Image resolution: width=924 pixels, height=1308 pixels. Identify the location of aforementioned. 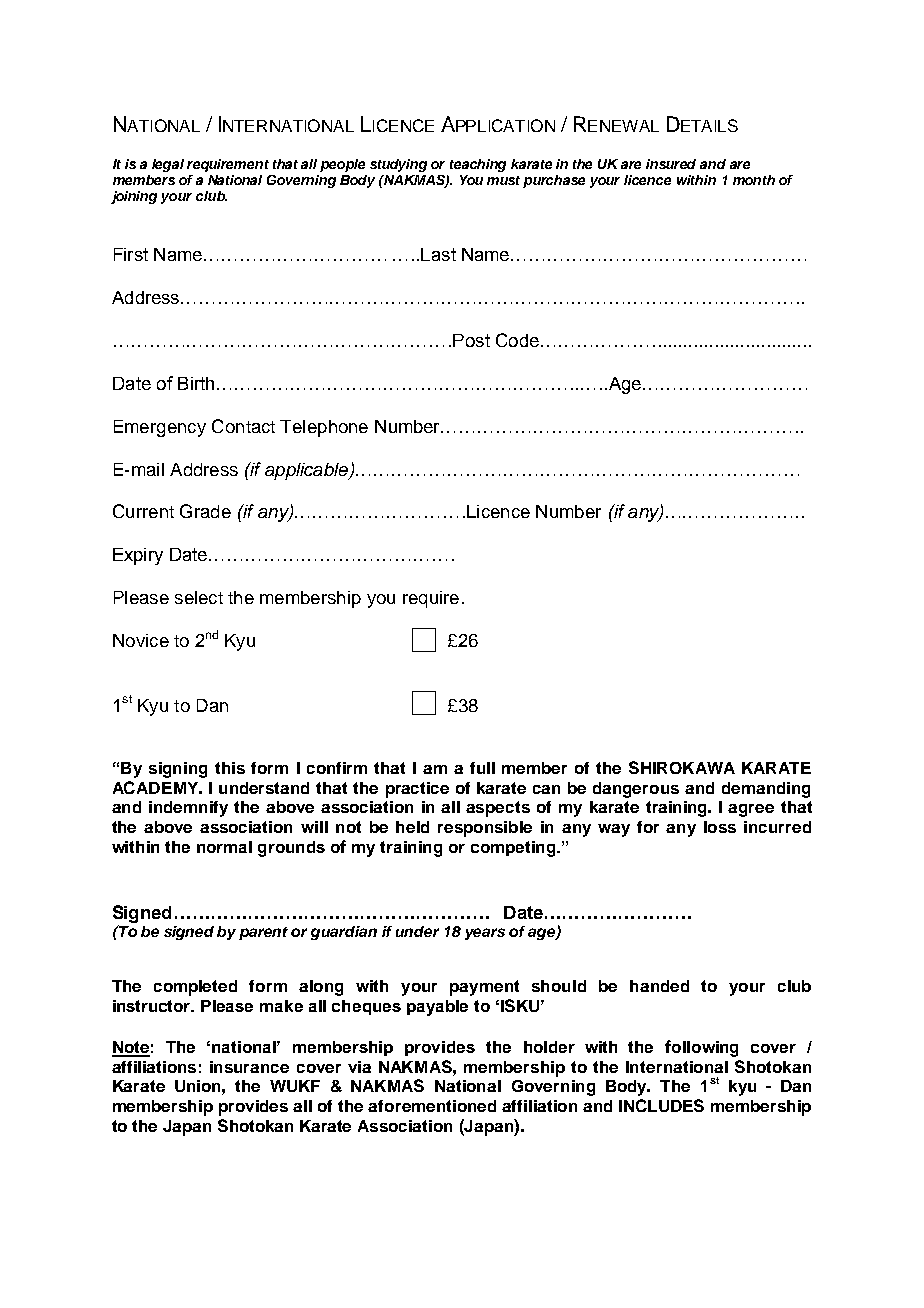
(432, 1106).
